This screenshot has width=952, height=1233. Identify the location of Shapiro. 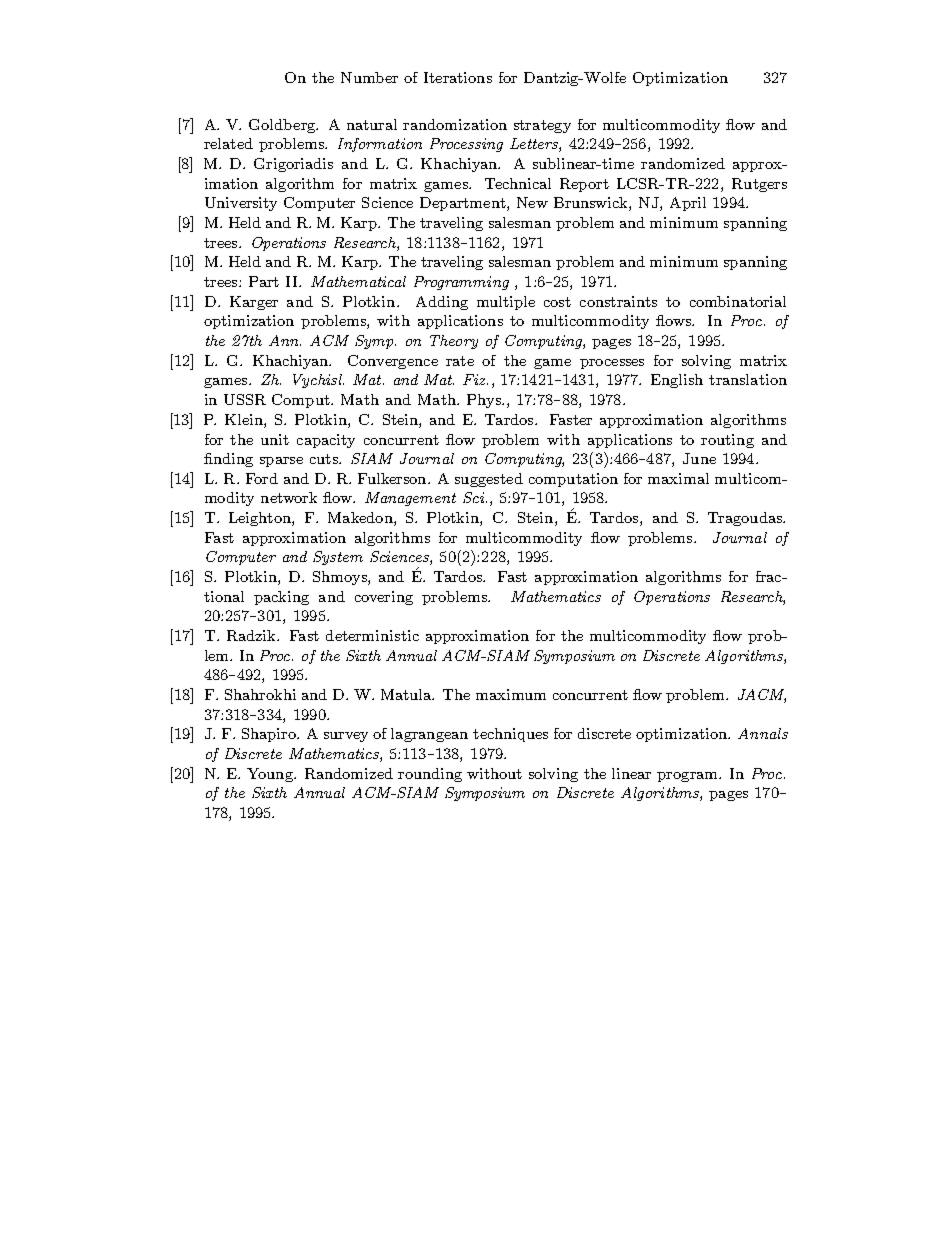
(270, 735).
